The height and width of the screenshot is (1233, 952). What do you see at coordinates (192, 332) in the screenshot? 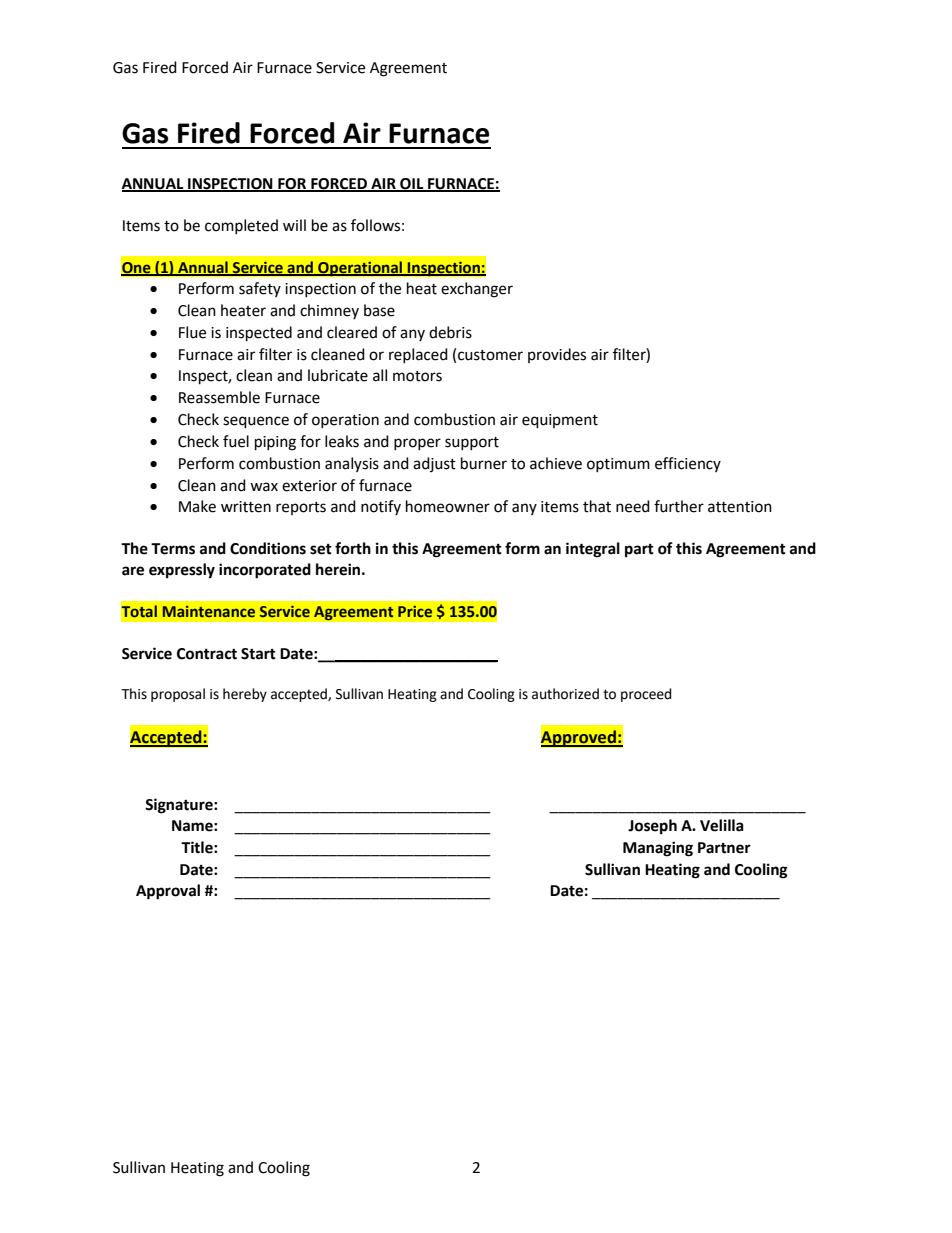
I see `Flue` at bounding box center [192, 332].
